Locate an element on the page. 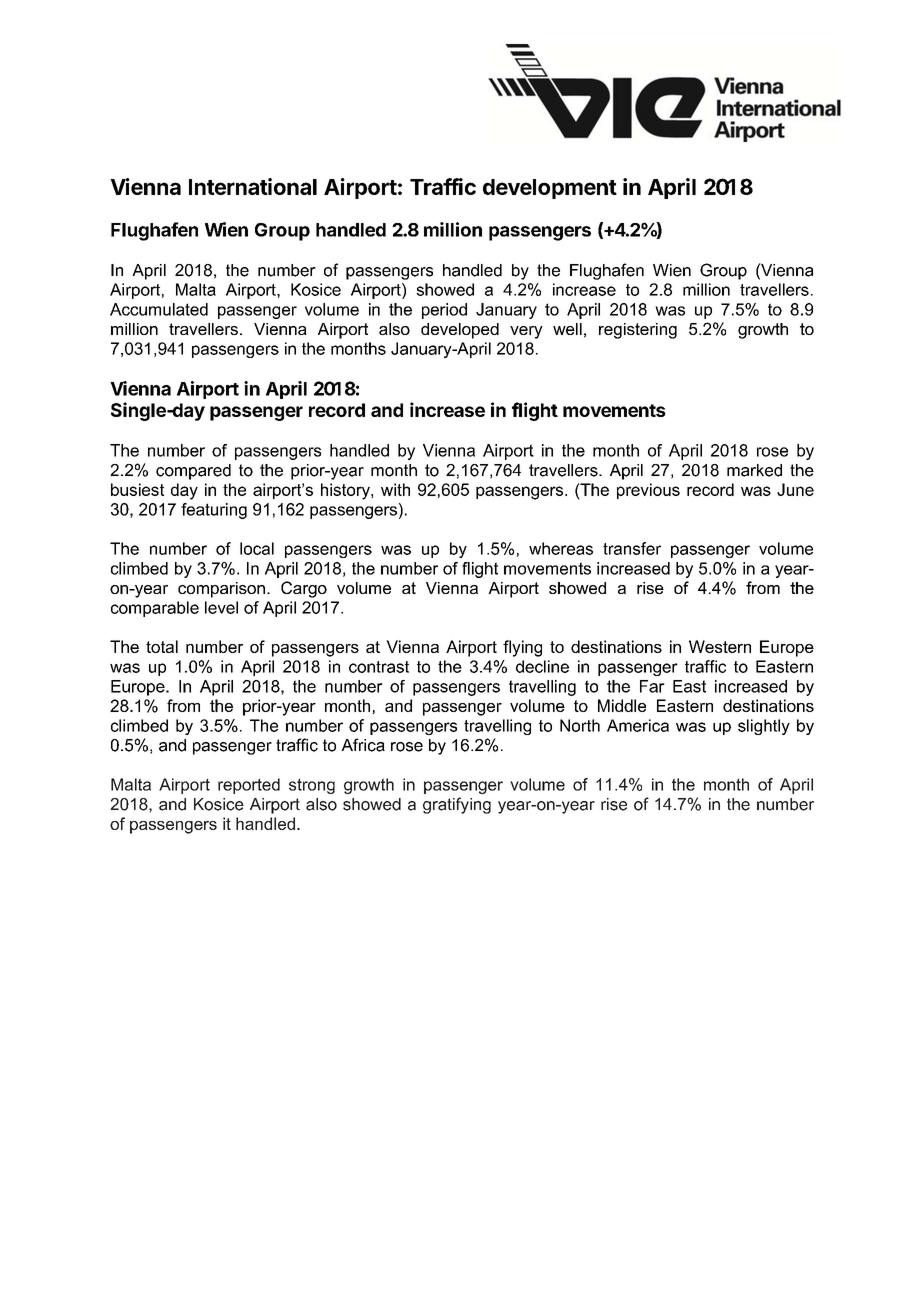 The image size is (924, 1308). slightly is located at coordinates (764, 727).
